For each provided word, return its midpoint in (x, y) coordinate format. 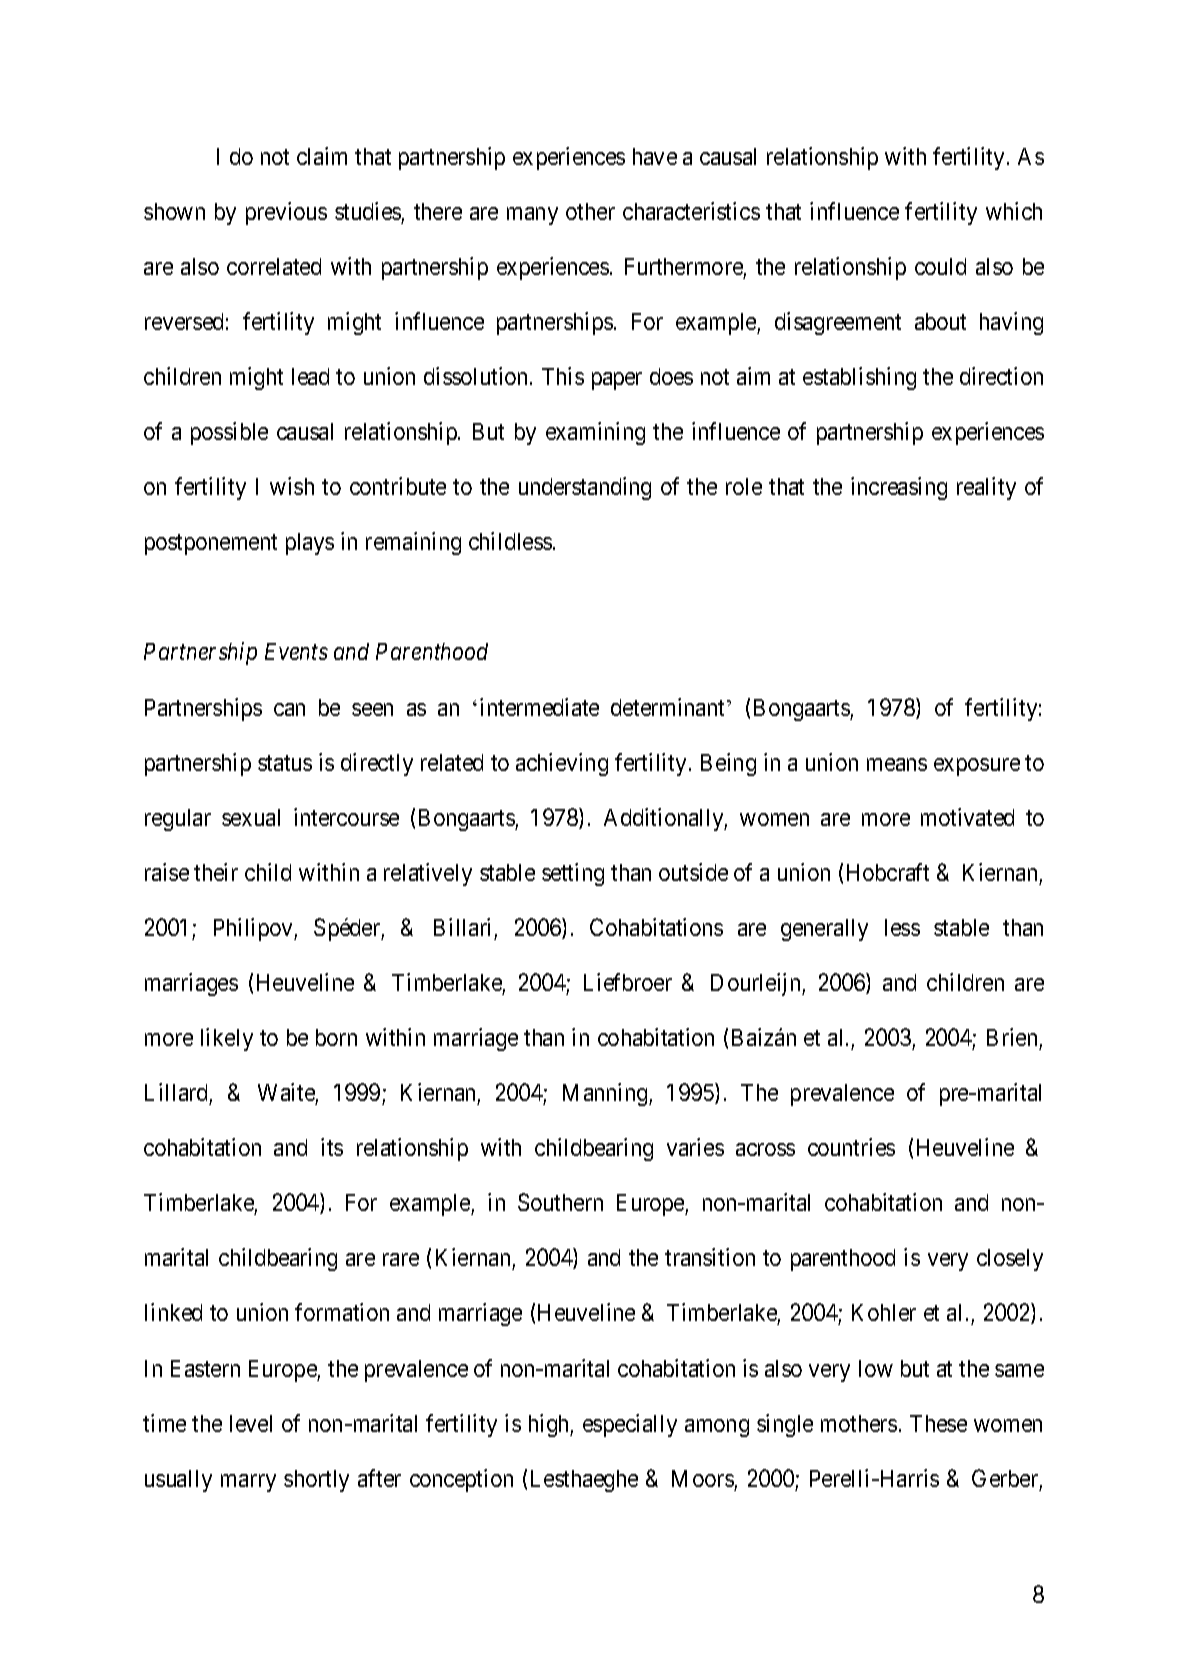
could (940, 266)
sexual (251, 817)
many (532, 216)
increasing (899, 488)
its (332, 1147)
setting (573, 874)
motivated (967, 817)
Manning (606, 1094)
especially (630, 1425)
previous (286, 213)
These (938, 1423)
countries (851, 1147)
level (251, 1423)
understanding (585, 488)
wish (292, 486)
